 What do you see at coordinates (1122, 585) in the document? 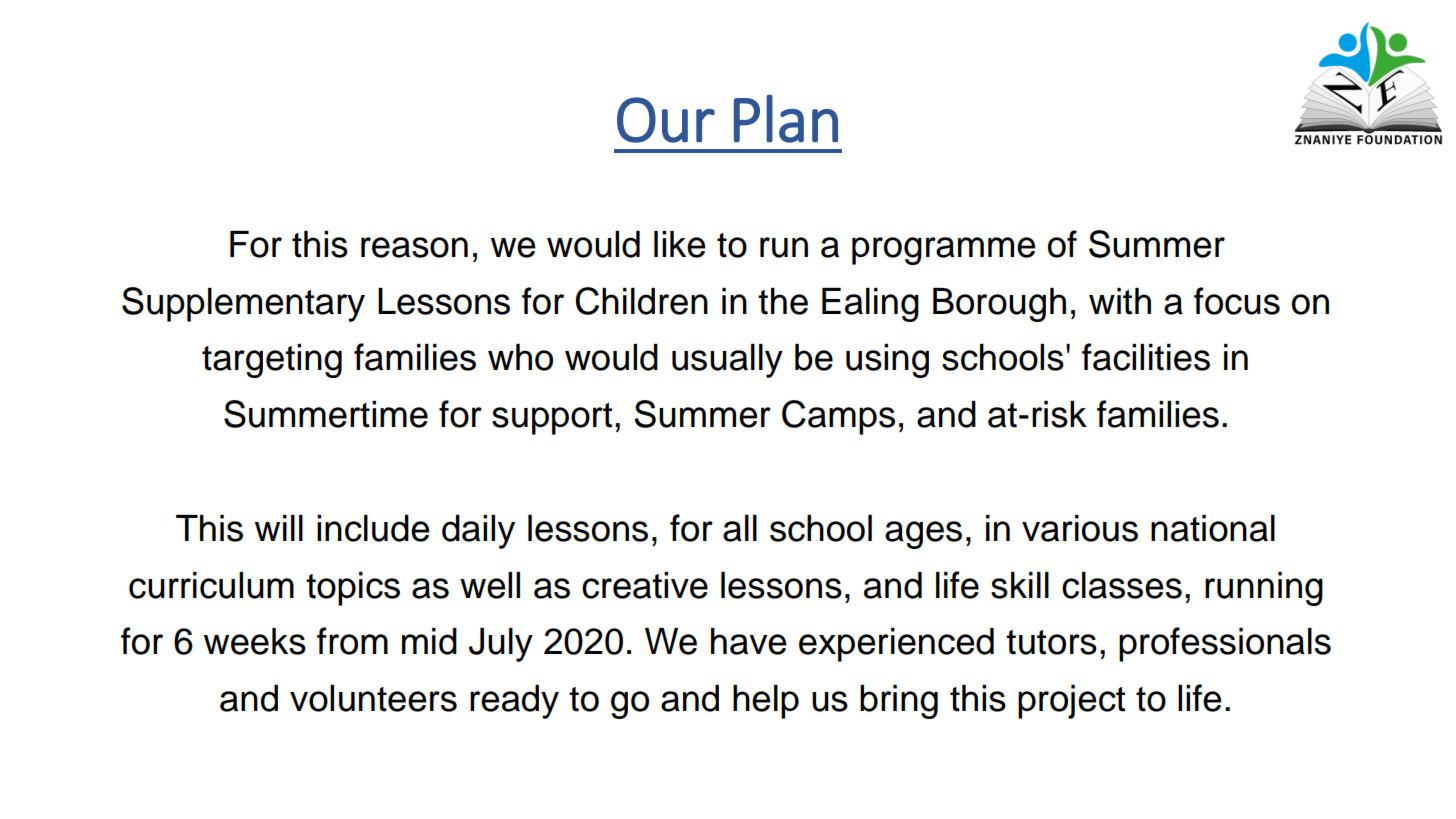
I see `classes` at bounding box center [1122, 585].
